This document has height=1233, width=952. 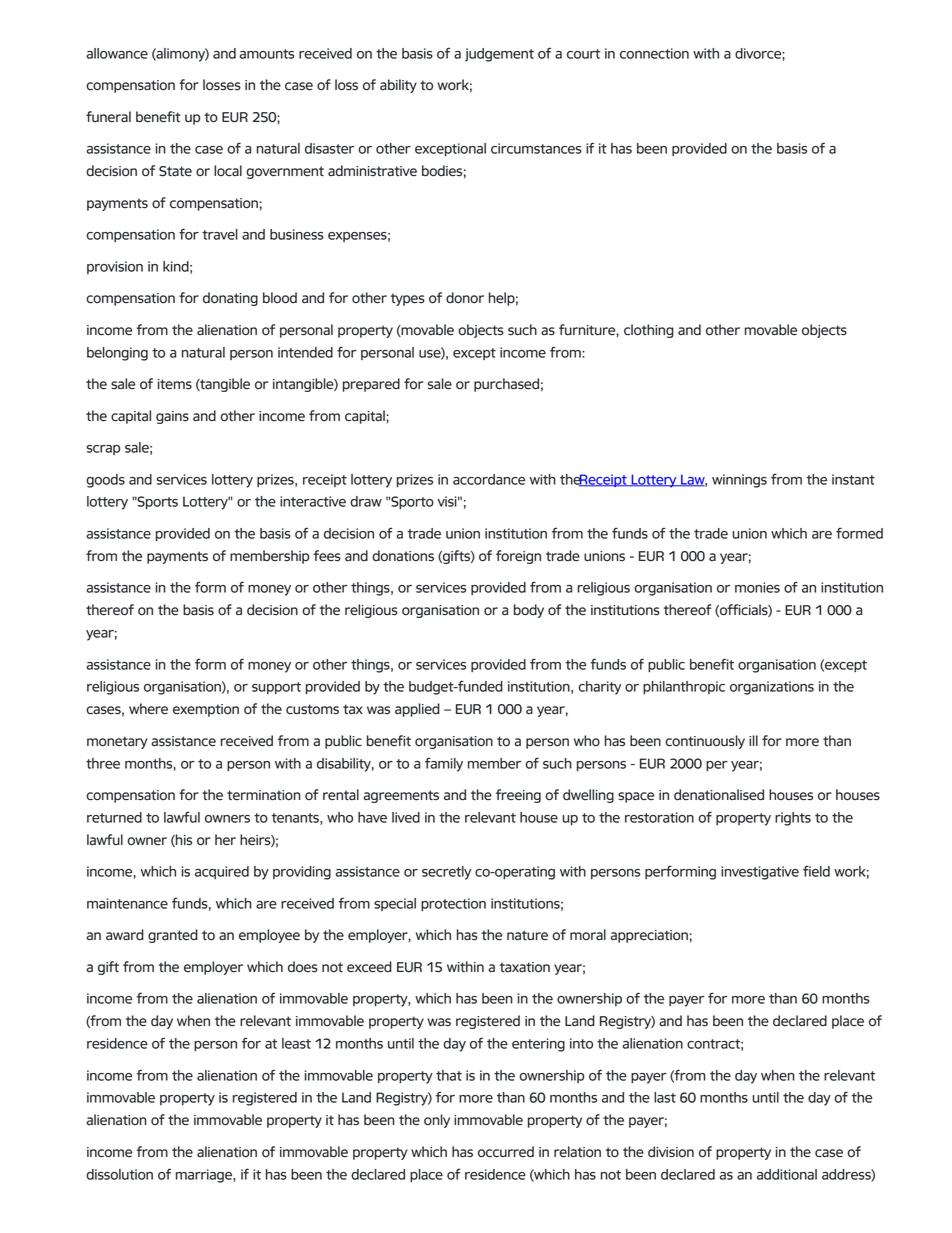 I want to click on items, so click(x=175, y=384).
